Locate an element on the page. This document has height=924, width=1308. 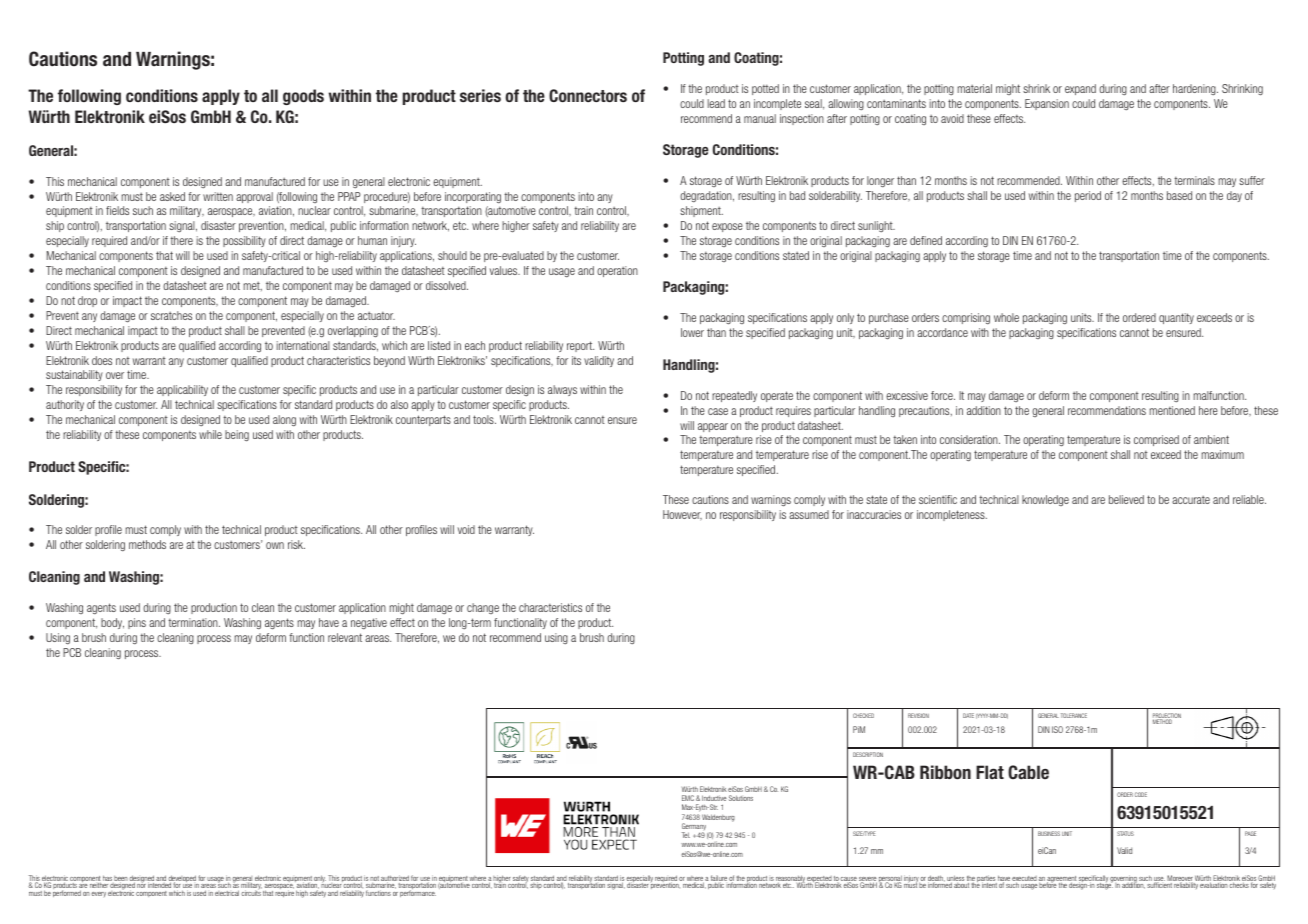
lower is located at coordinates (692, 332).
